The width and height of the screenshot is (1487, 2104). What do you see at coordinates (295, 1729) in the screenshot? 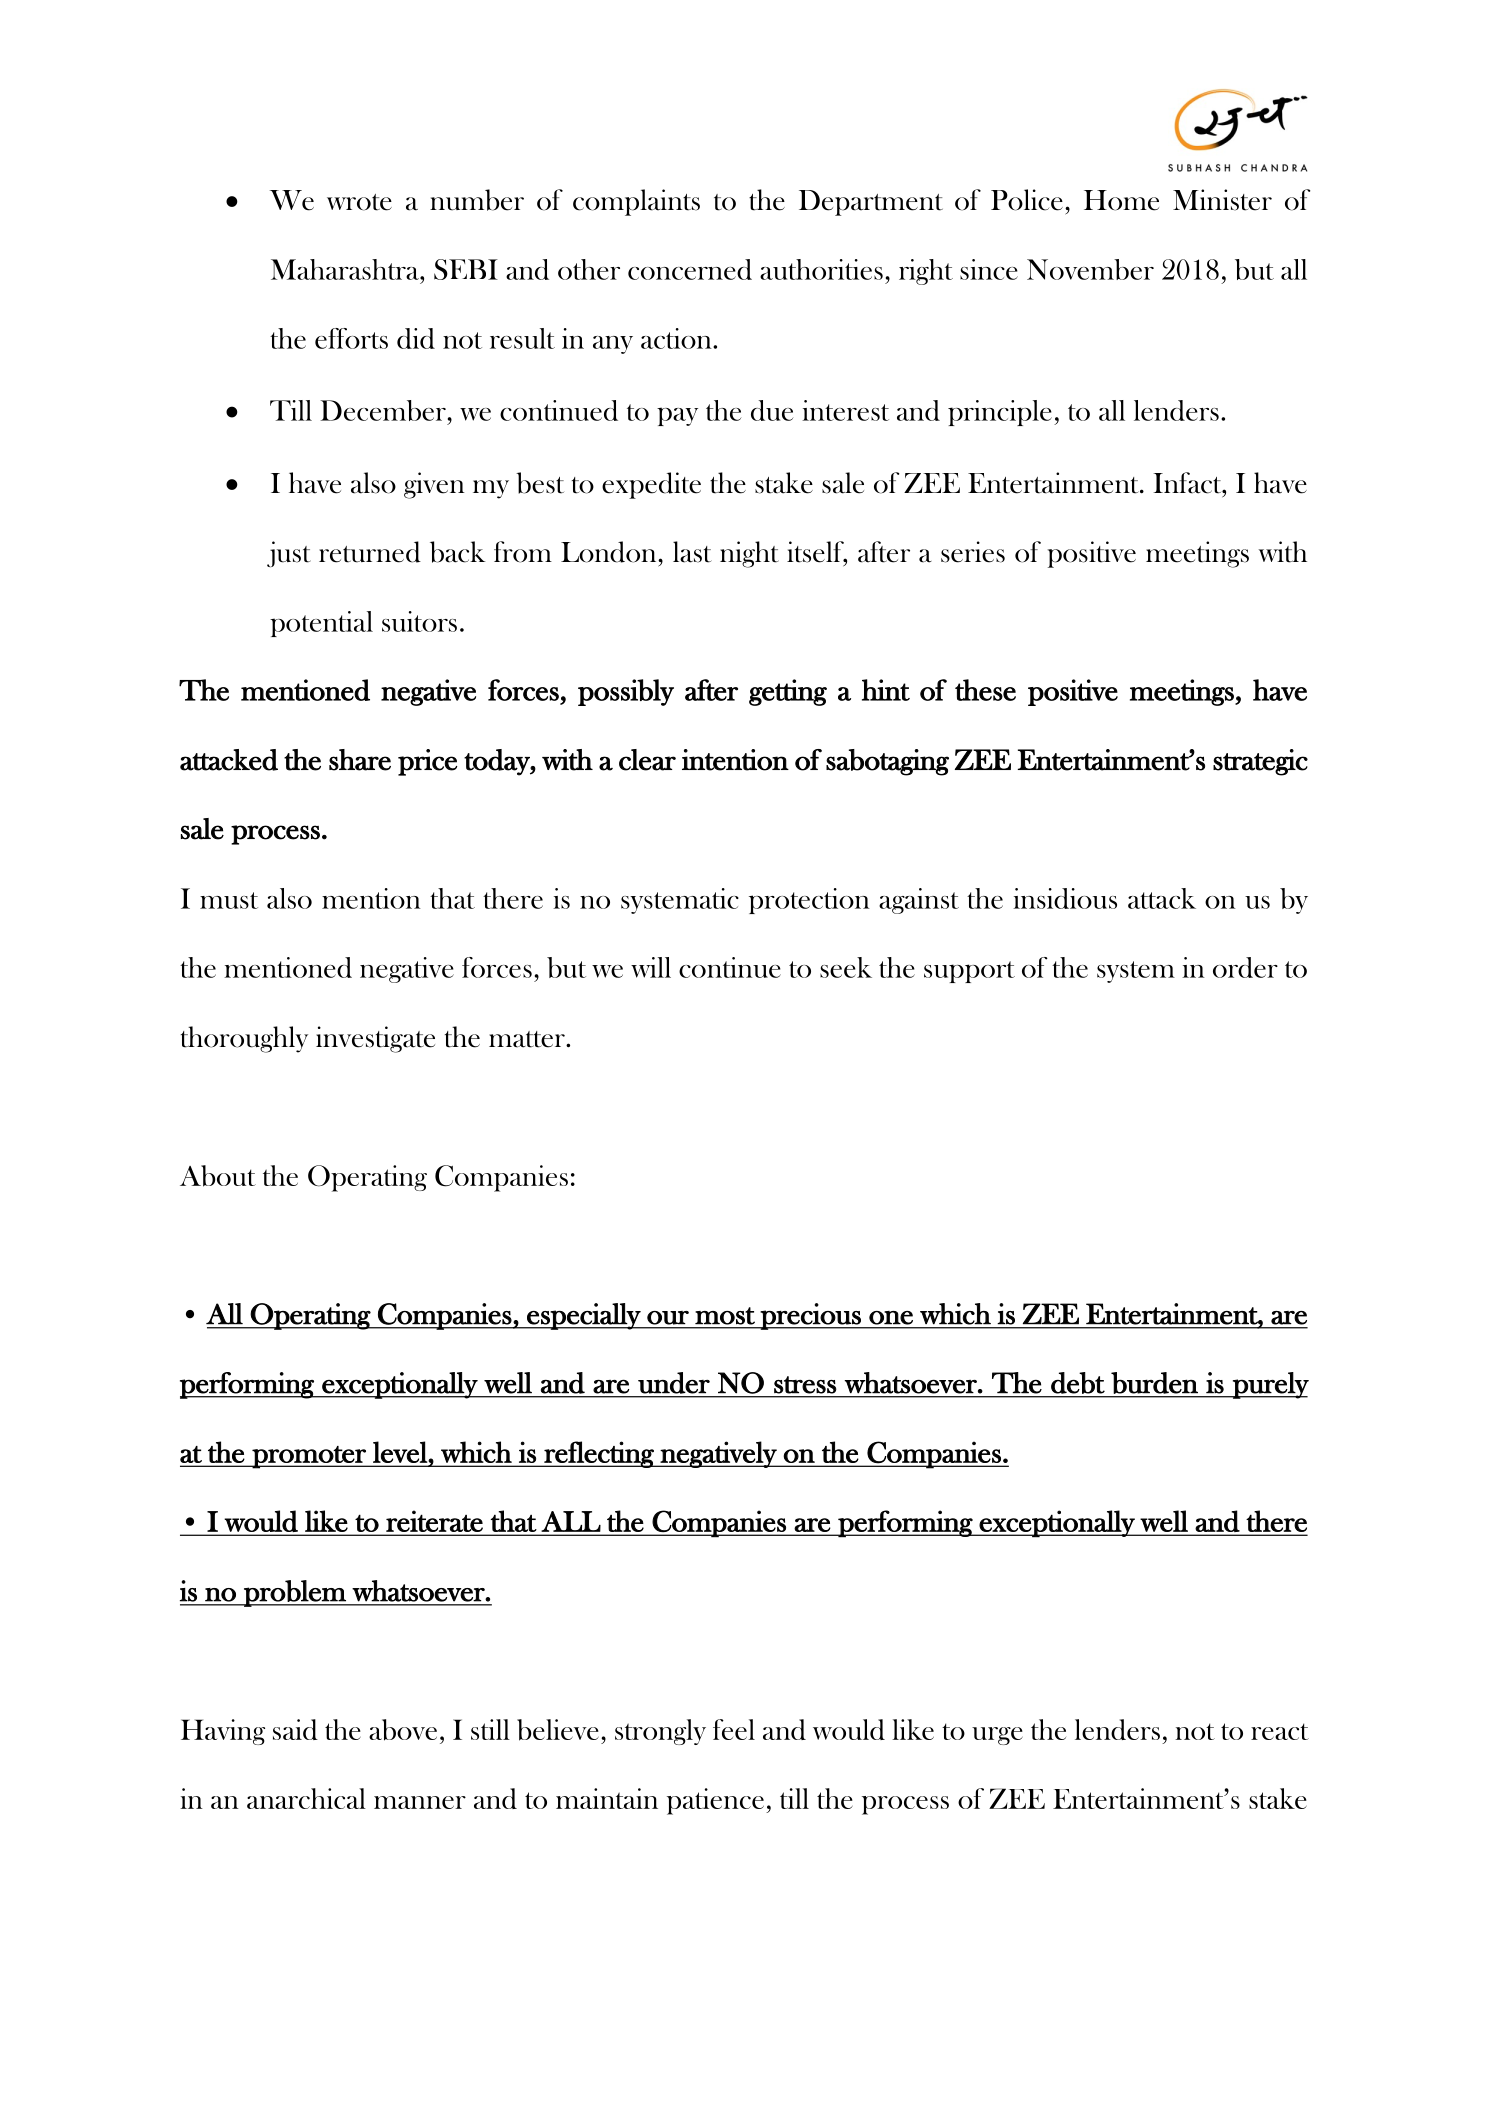
I see `said` at bounding box center [295, 1729].
